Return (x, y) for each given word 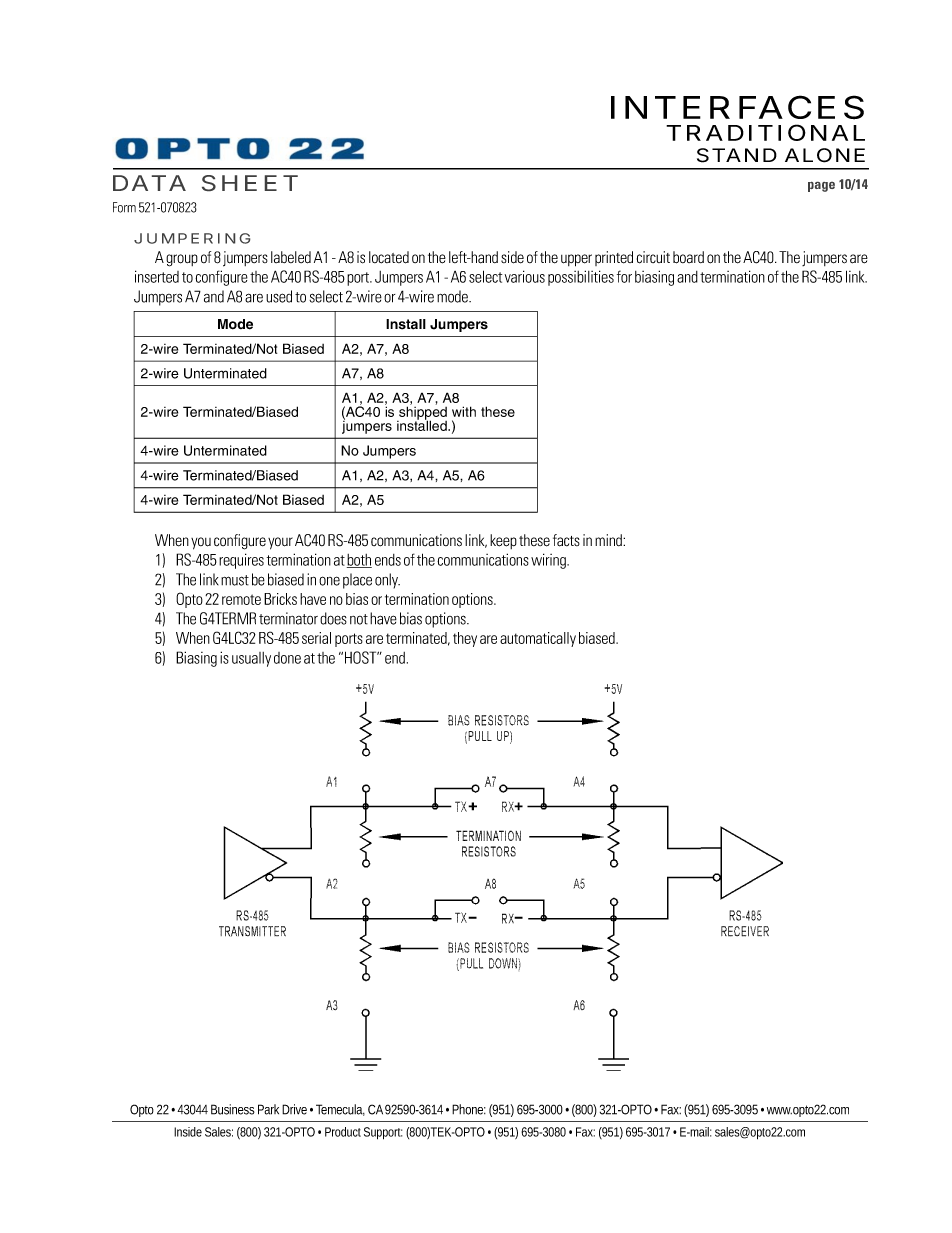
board (688, 257)
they (465, 639)
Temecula (340, 1110)
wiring (549, 561)
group (182, 260)
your (280, 543)
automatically (538, 639)
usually (251, 659)
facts (566, 540)
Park (268, 1109)
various (525, 276)
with (464, 411)
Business (233, 1109)
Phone (469, 1109)
